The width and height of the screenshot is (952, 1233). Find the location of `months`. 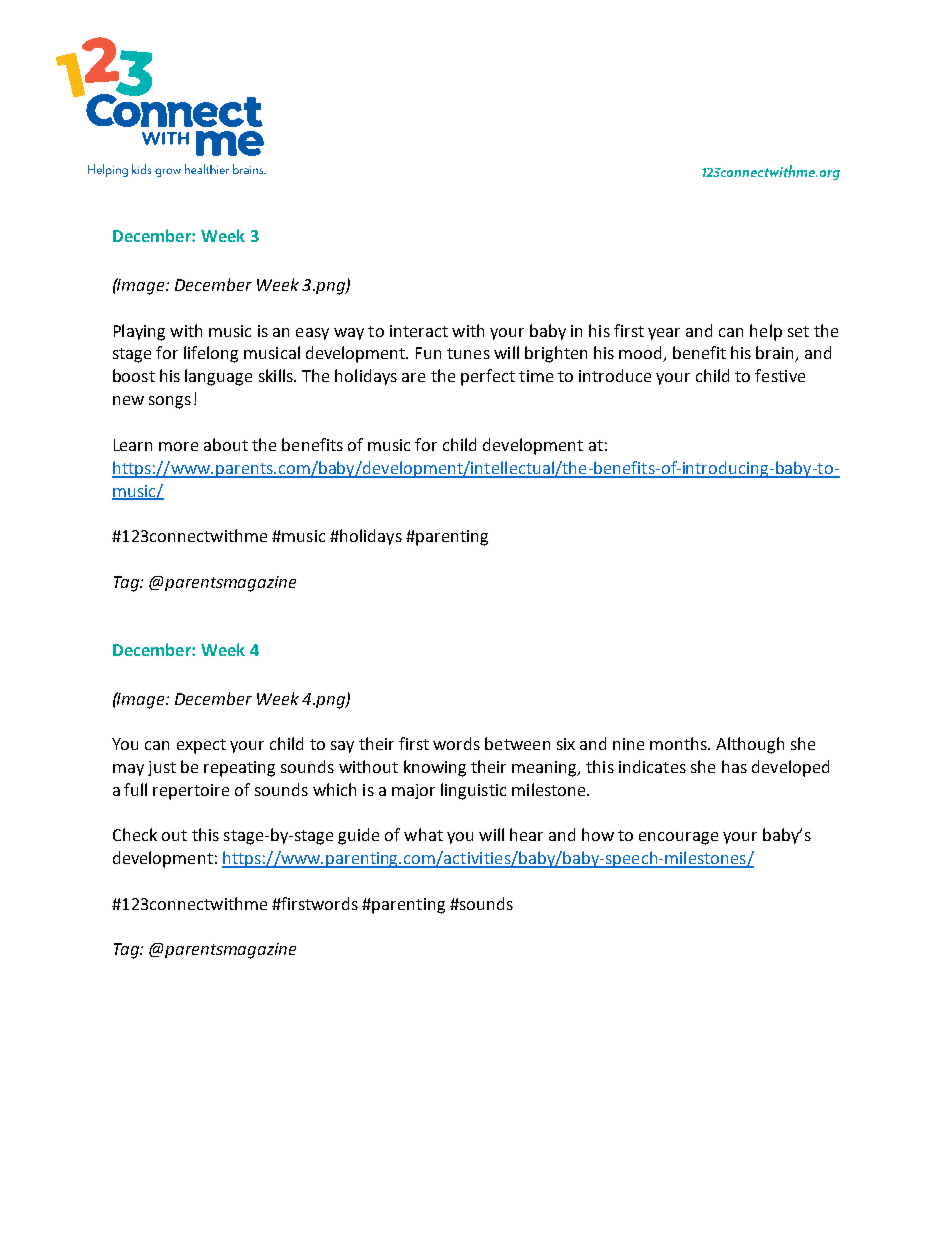

months is located at coordinates (679, 743).
